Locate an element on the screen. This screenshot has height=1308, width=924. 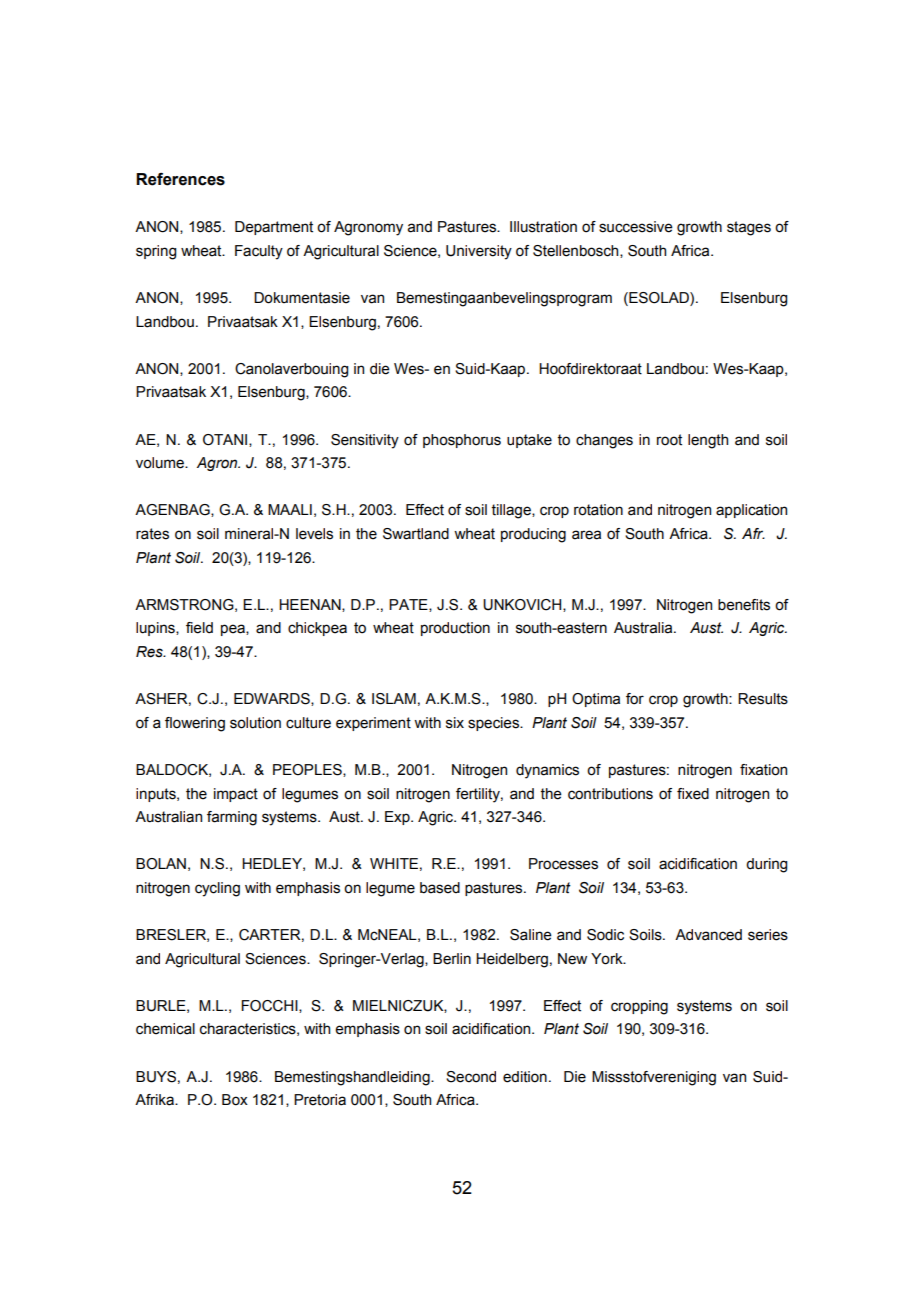
Box is located at coordinates (235, 1100).
